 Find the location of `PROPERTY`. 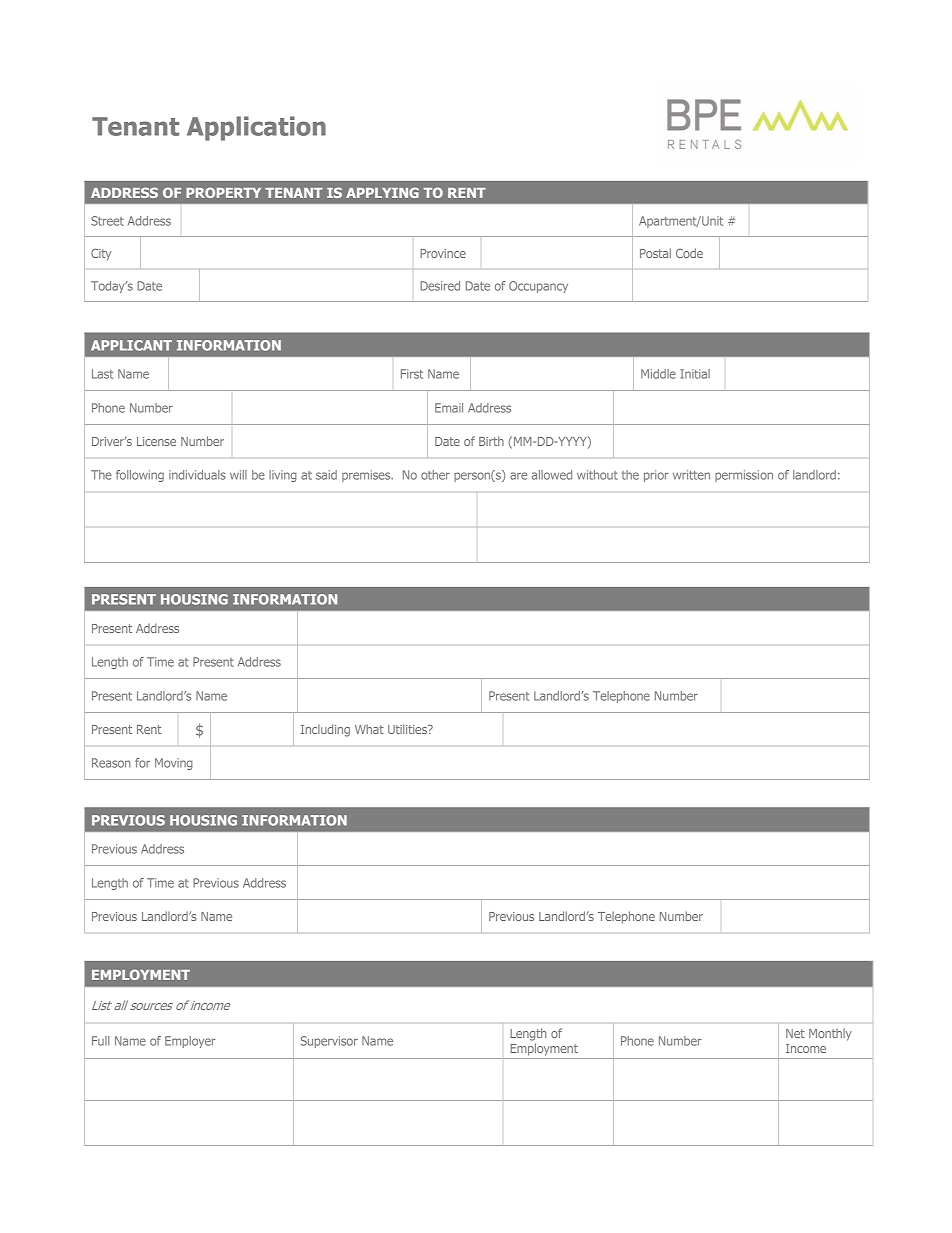

PROPERTY is located at coordinates (223, 192).
